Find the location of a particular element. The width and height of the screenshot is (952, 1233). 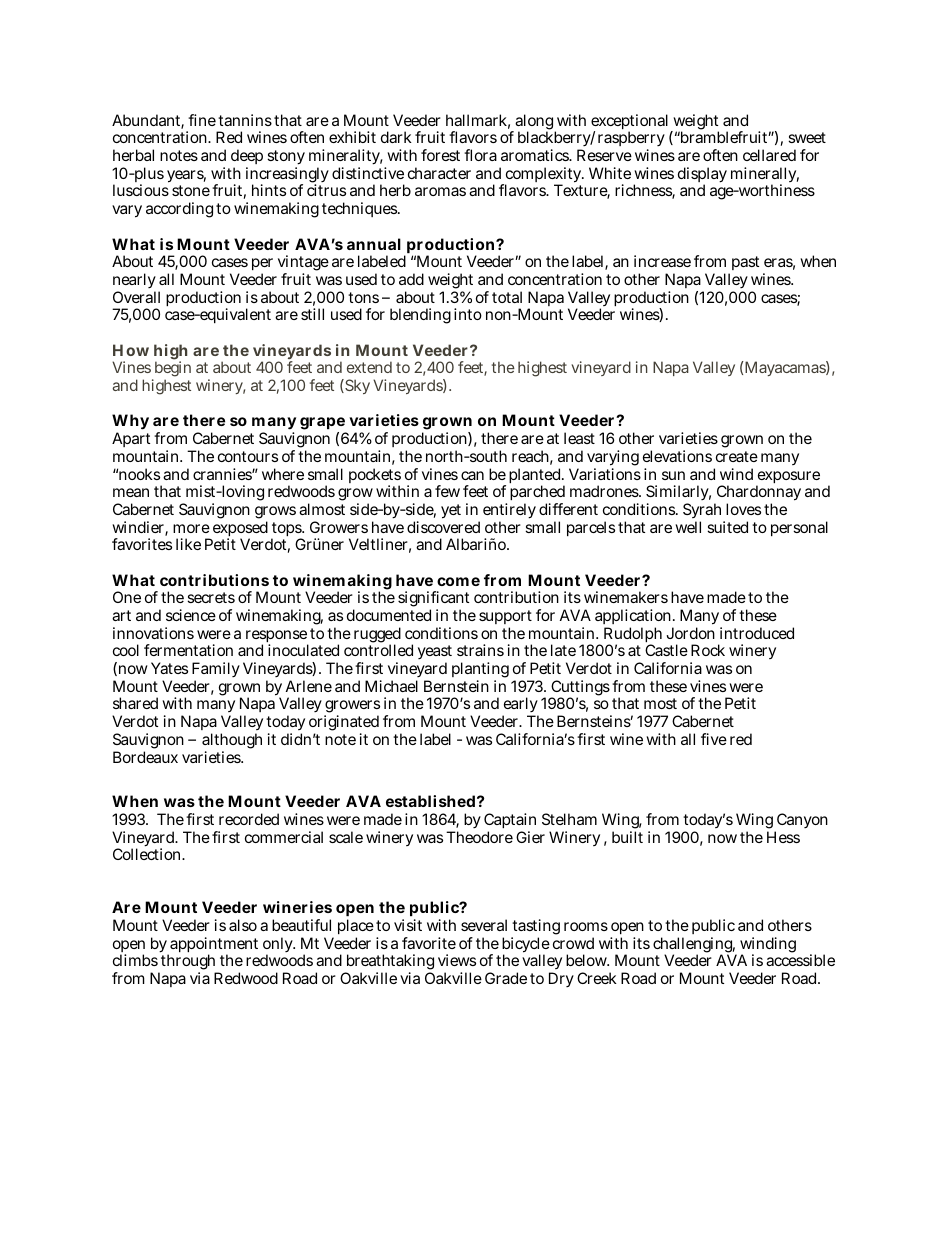

Overall is located at coordinates (136, 297).
